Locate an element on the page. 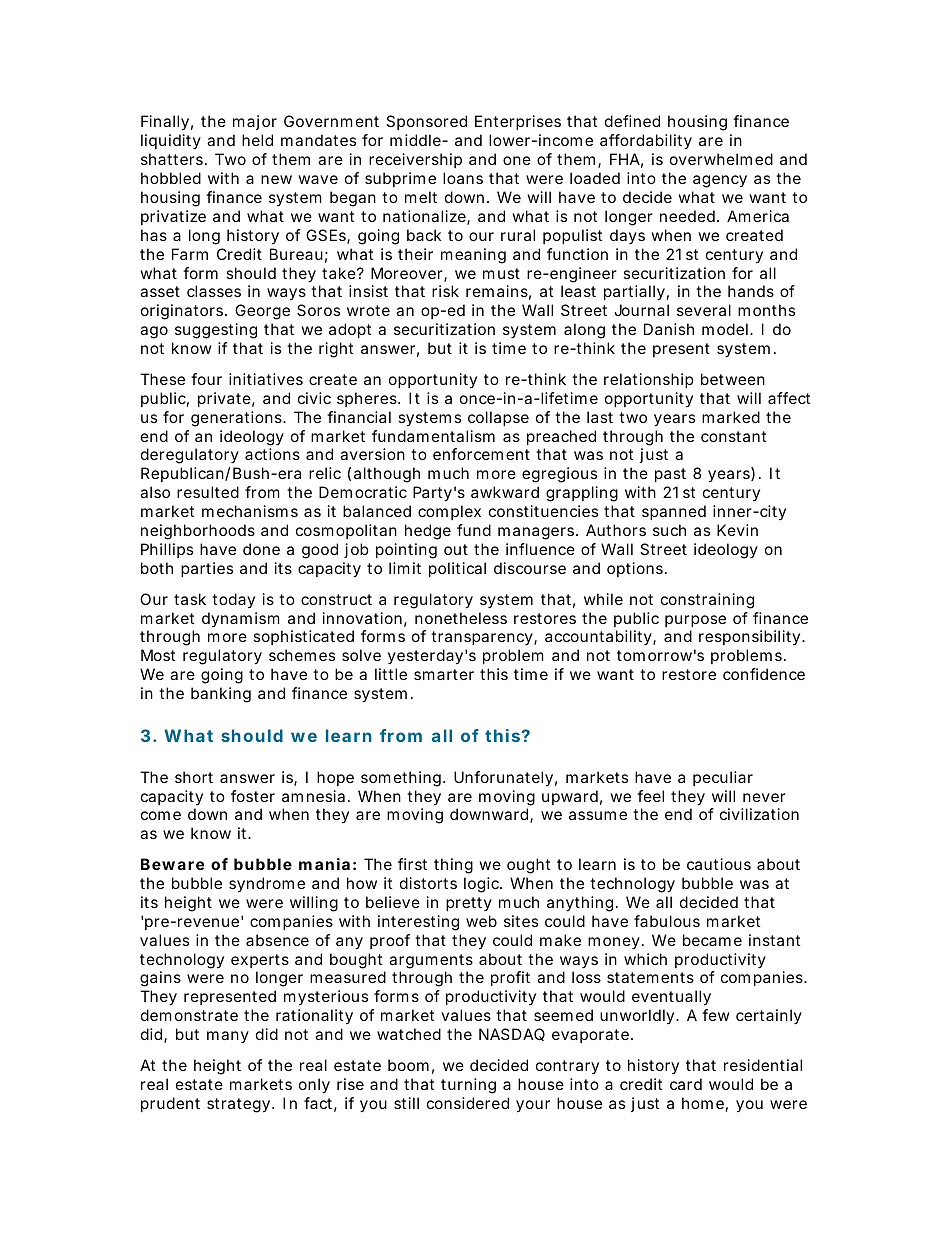 Image resolution: width=952 pixels, height=1233 pixels. loans is located at coordinates (463, 178).
